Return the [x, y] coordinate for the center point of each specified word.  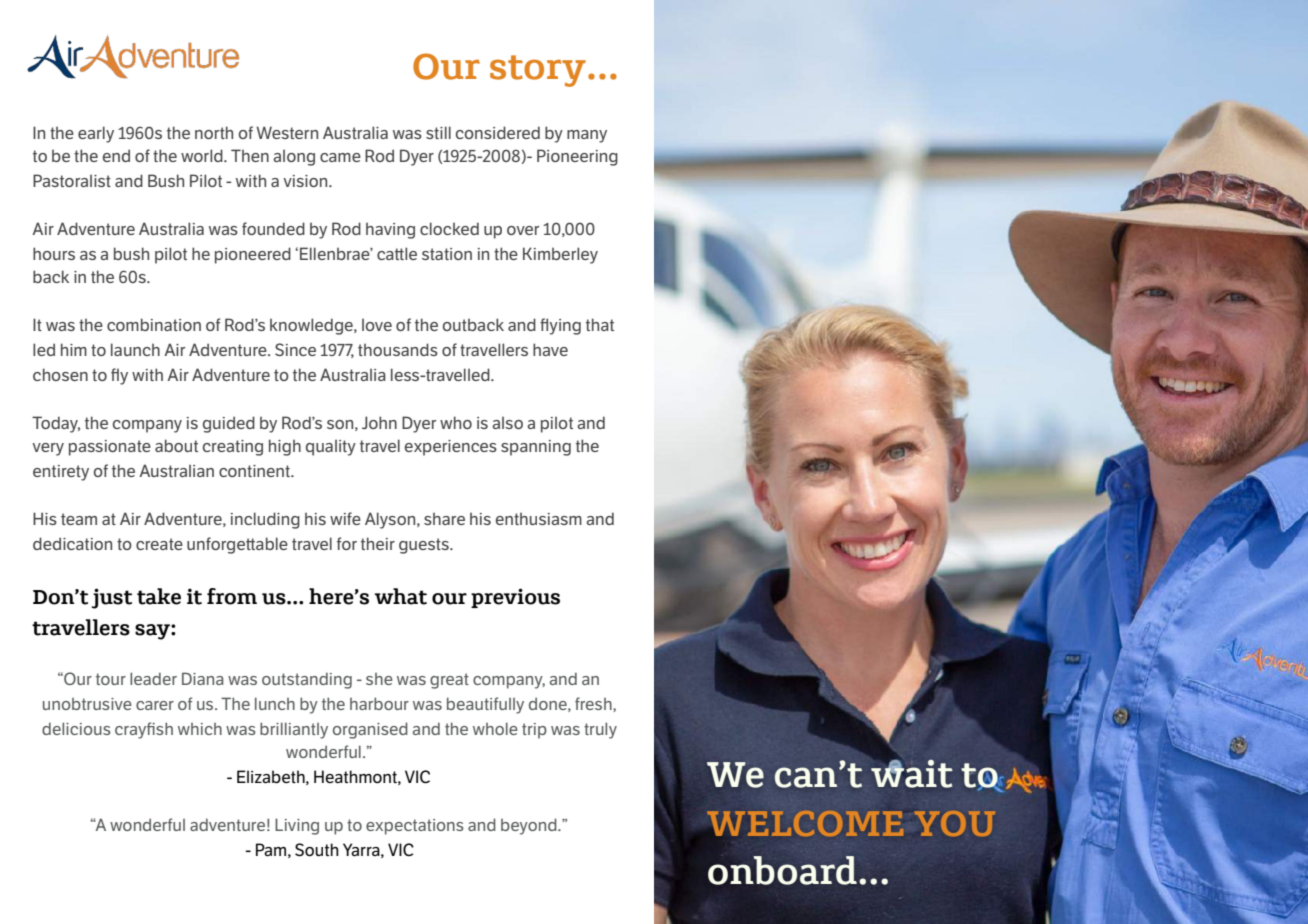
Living [297, 826]
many [587, 136]
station [447, 254]
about [176, 445]
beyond [530, 826]
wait [912, 773]
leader [153, 678]
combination [154, 324]
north [214, 132]
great [449, 681]
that [600, 324]
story [538, 71]
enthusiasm [539, 519]
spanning [536, 448]
